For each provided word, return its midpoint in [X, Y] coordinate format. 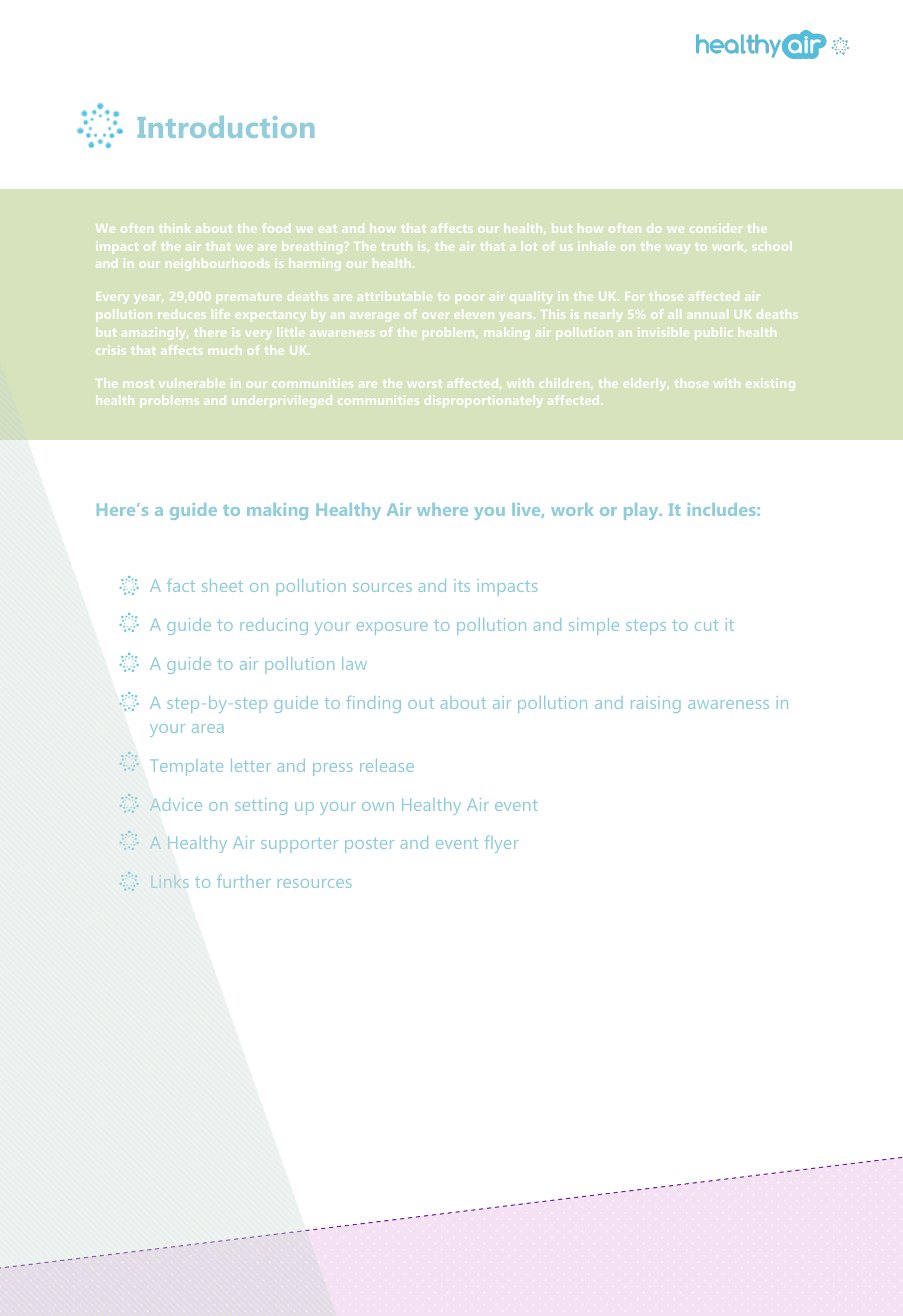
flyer [501, 844]
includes [723, 509]
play [642, 511]
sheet [222, 585]
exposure [392, 628]
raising [656, 704]
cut [706, 625]
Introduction [226, 127]
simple [594, 626]
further [244, 881]
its [462, 585]
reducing [274, 626]
